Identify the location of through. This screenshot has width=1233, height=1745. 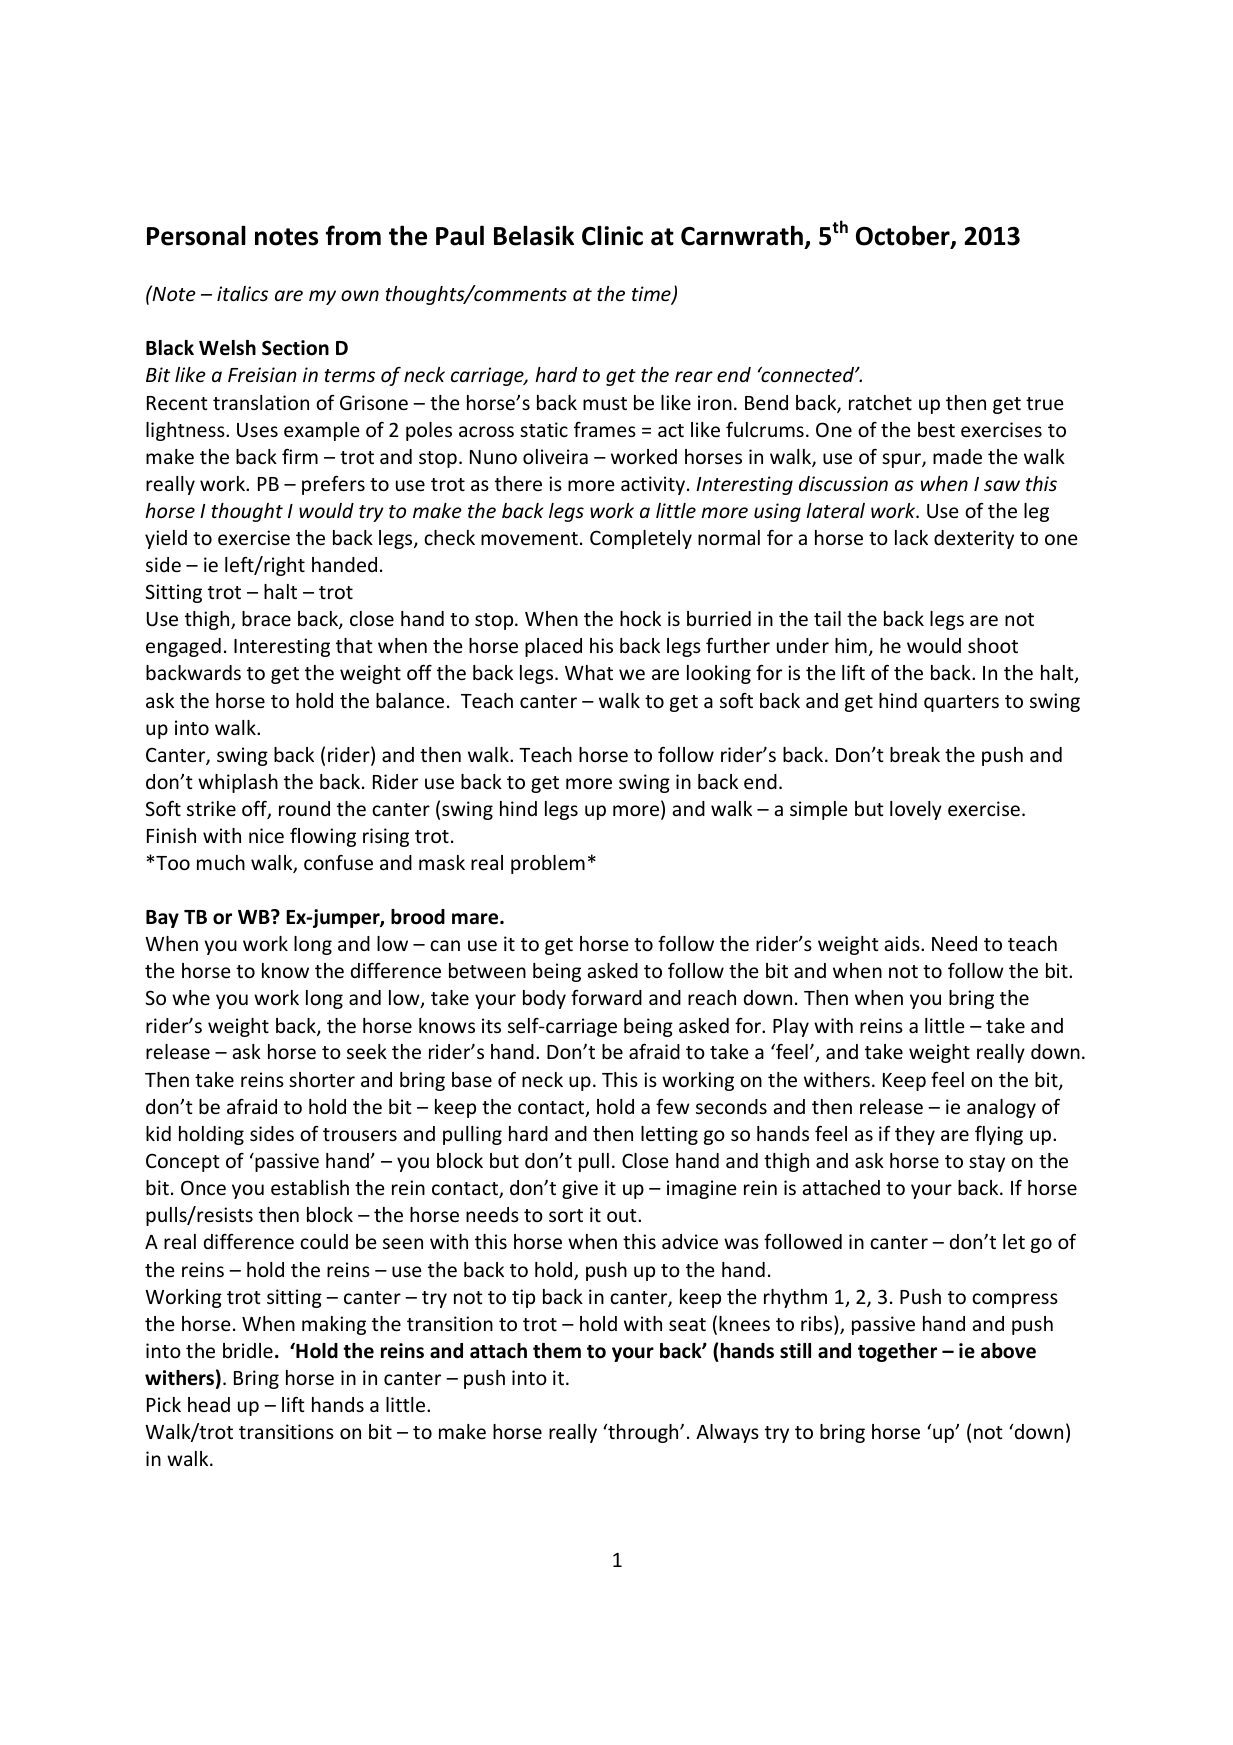
(643, 1433).
